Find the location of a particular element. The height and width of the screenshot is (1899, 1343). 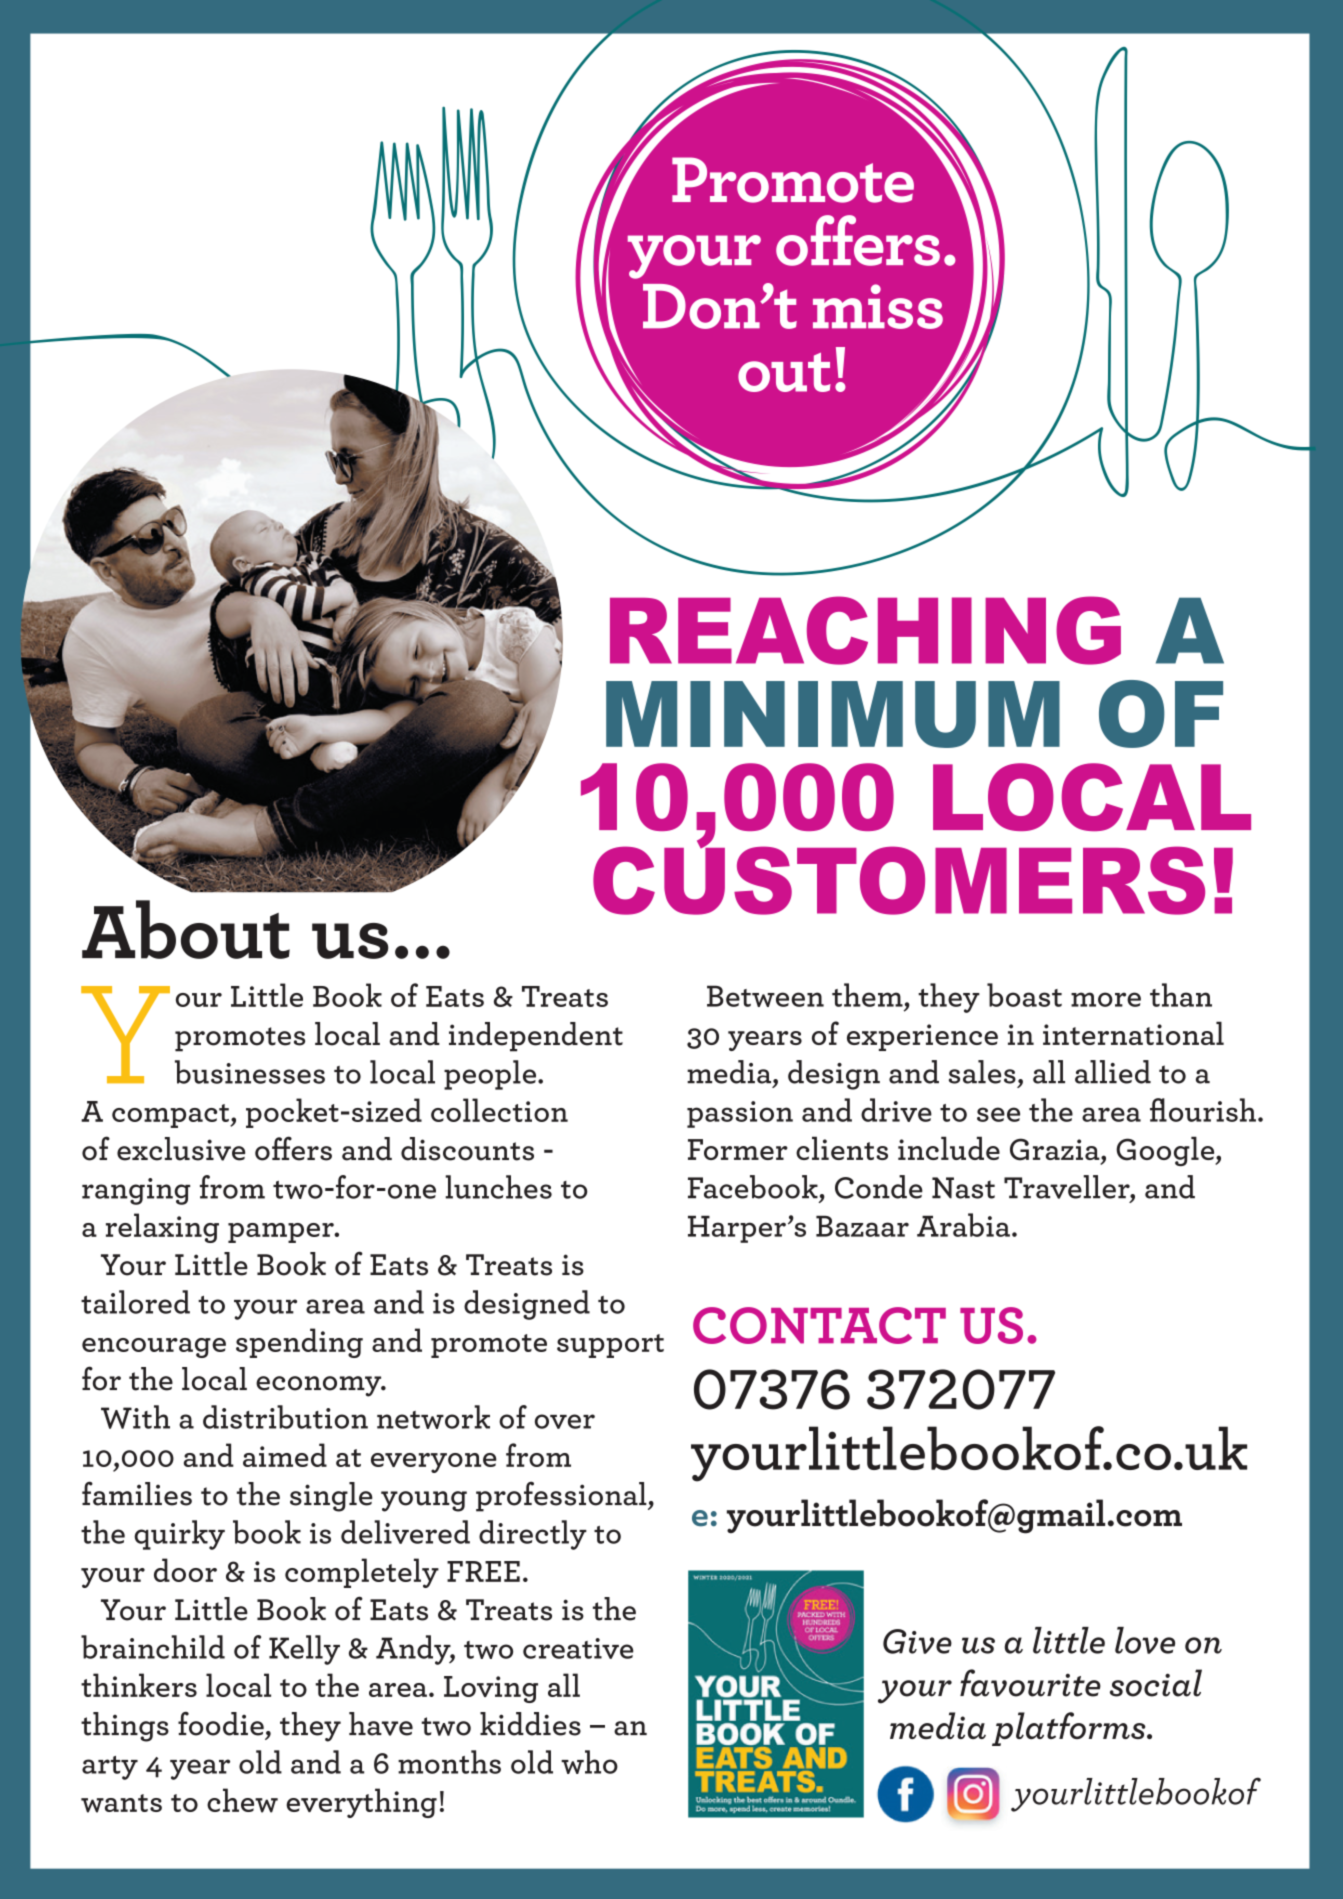

Arabia is located at coordinates (963, 1225).
